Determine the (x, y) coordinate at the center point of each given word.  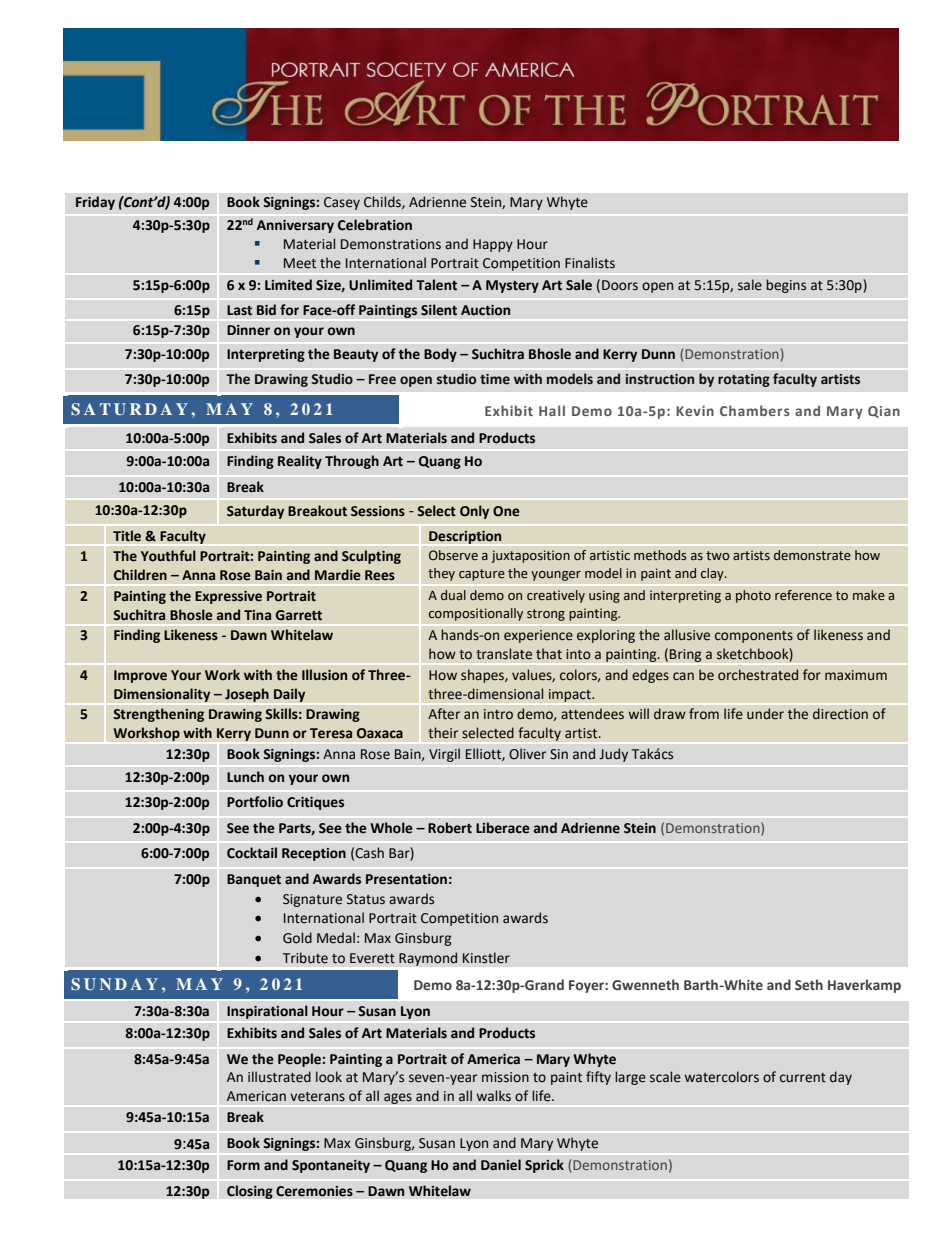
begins (786, 286)
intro (498, 714)
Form (243, 1165)
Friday (95, 203)
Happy (493, 245)
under (765, 714)
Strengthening (158, 715)
